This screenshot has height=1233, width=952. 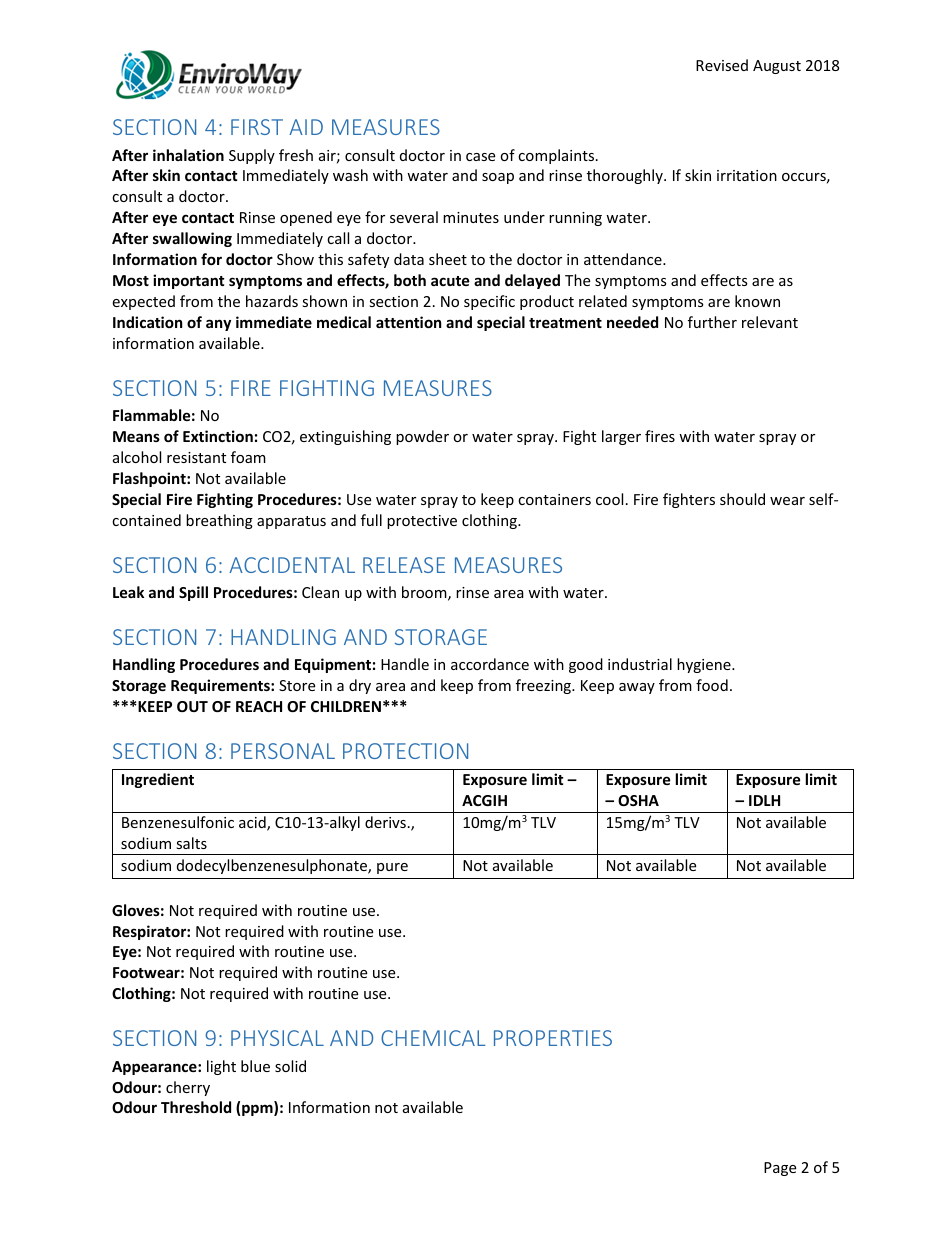 I want to click on case, so click(x=480, y=157).
